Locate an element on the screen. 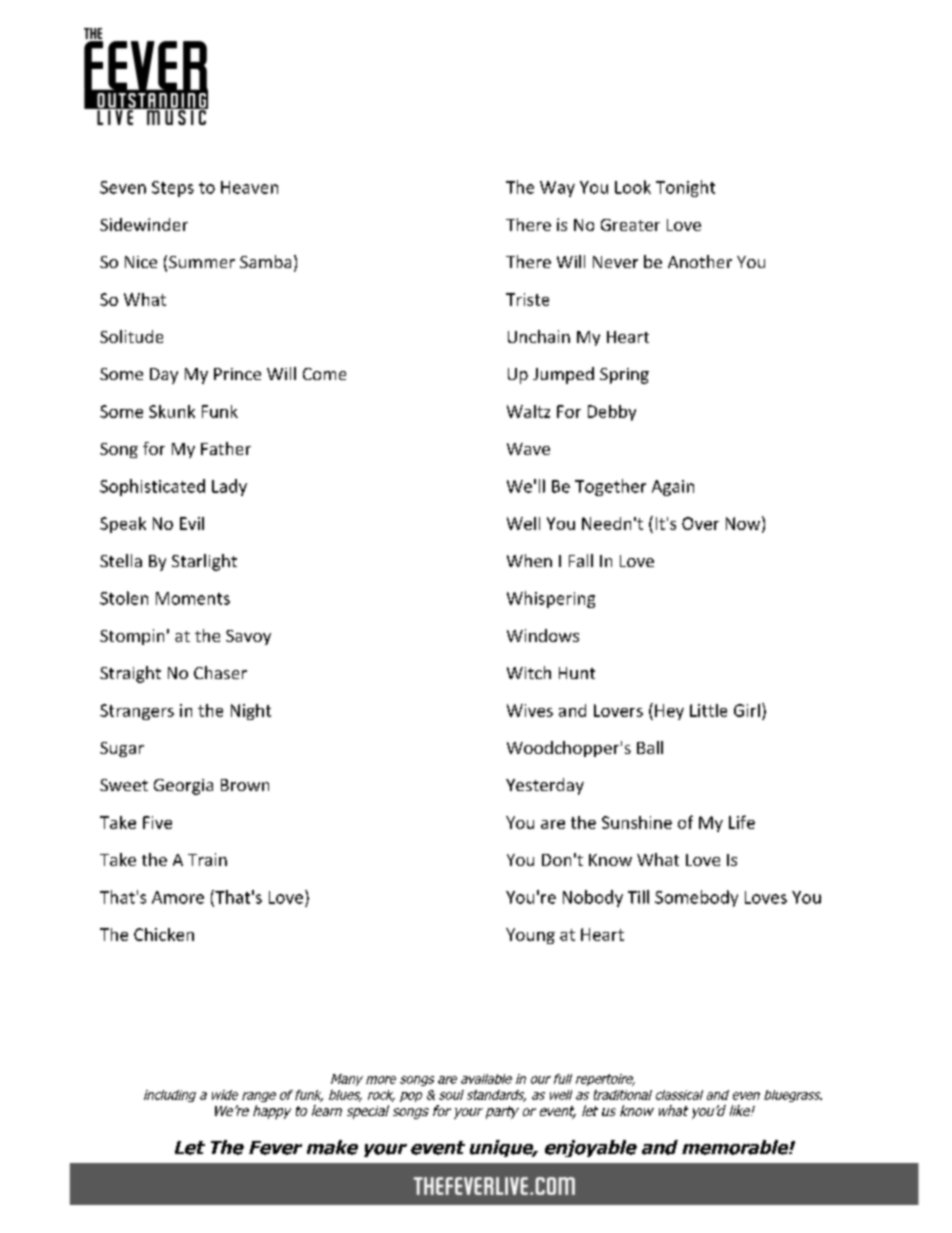  Greater is located at coordinates (630, 225).
